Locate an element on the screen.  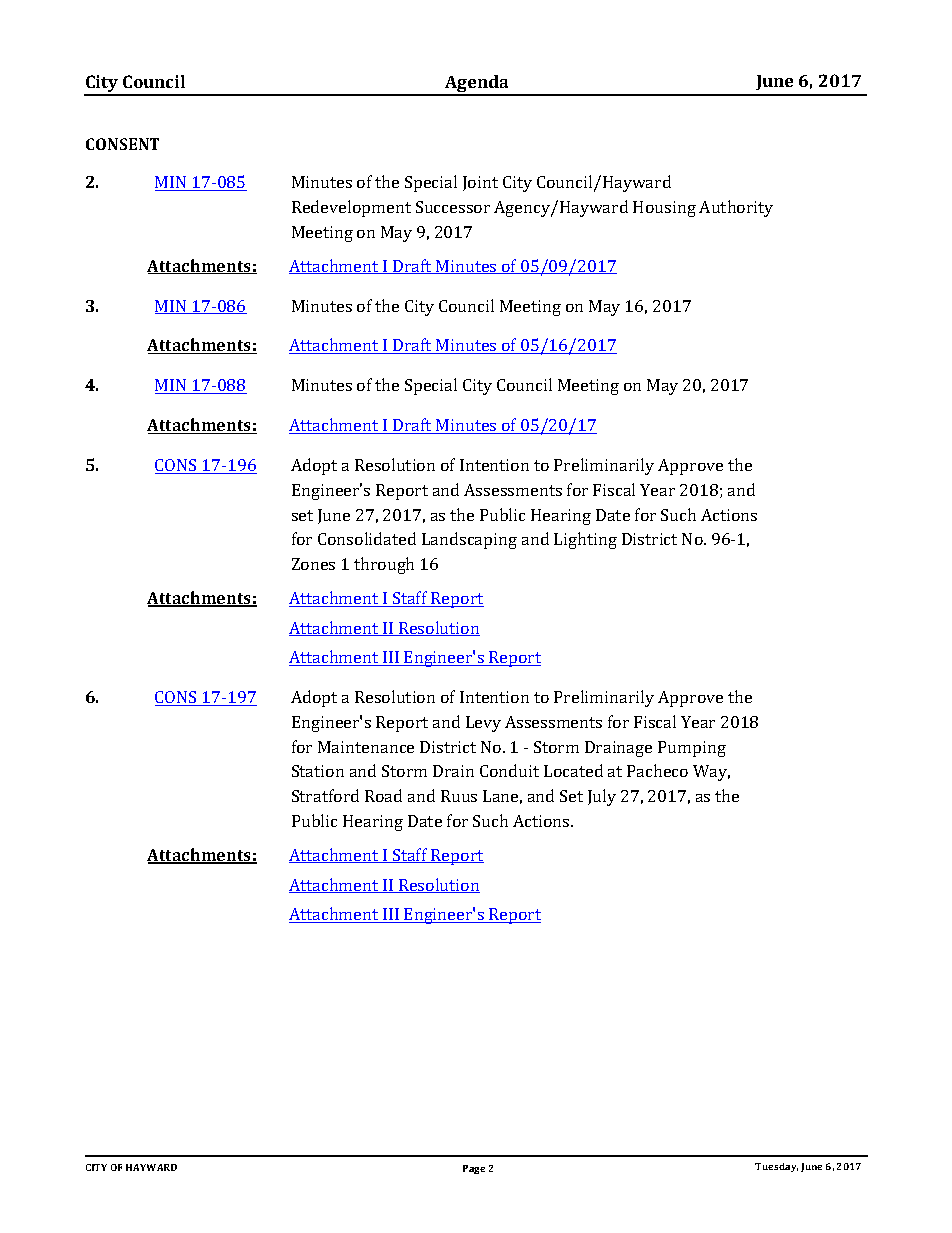
Way is located at coordinates (711, 773).
